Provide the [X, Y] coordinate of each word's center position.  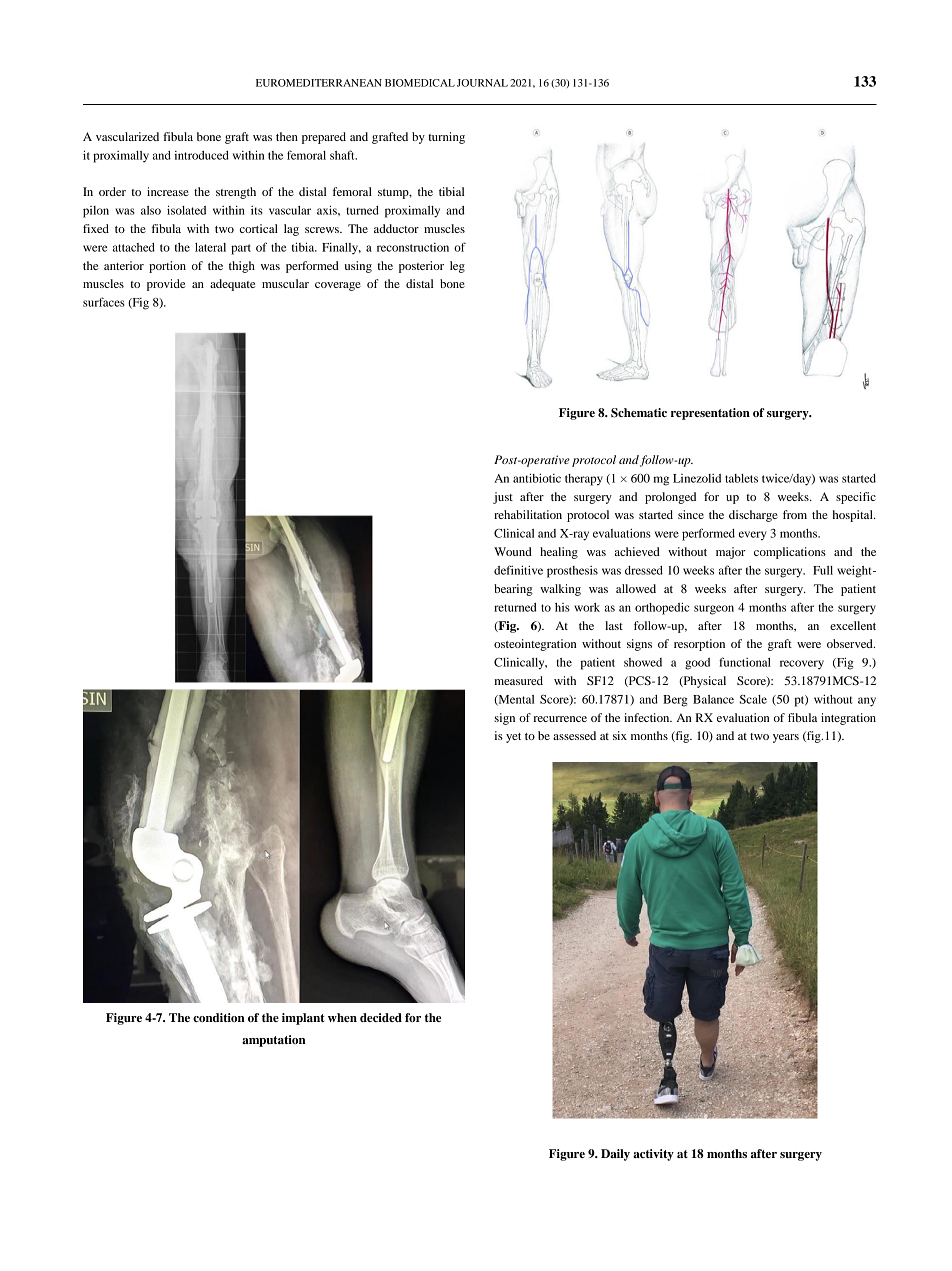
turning [446, 138]
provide [166, 285]
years [786, 738]
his [562, 607]
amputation [274, 1041]
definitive [518, 570]
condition [219, 1017]
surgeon [714, 610]
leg [457, 267]
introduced [201, 155]
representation [710, 414]
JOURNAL [482, 83]
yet [513, 738]
